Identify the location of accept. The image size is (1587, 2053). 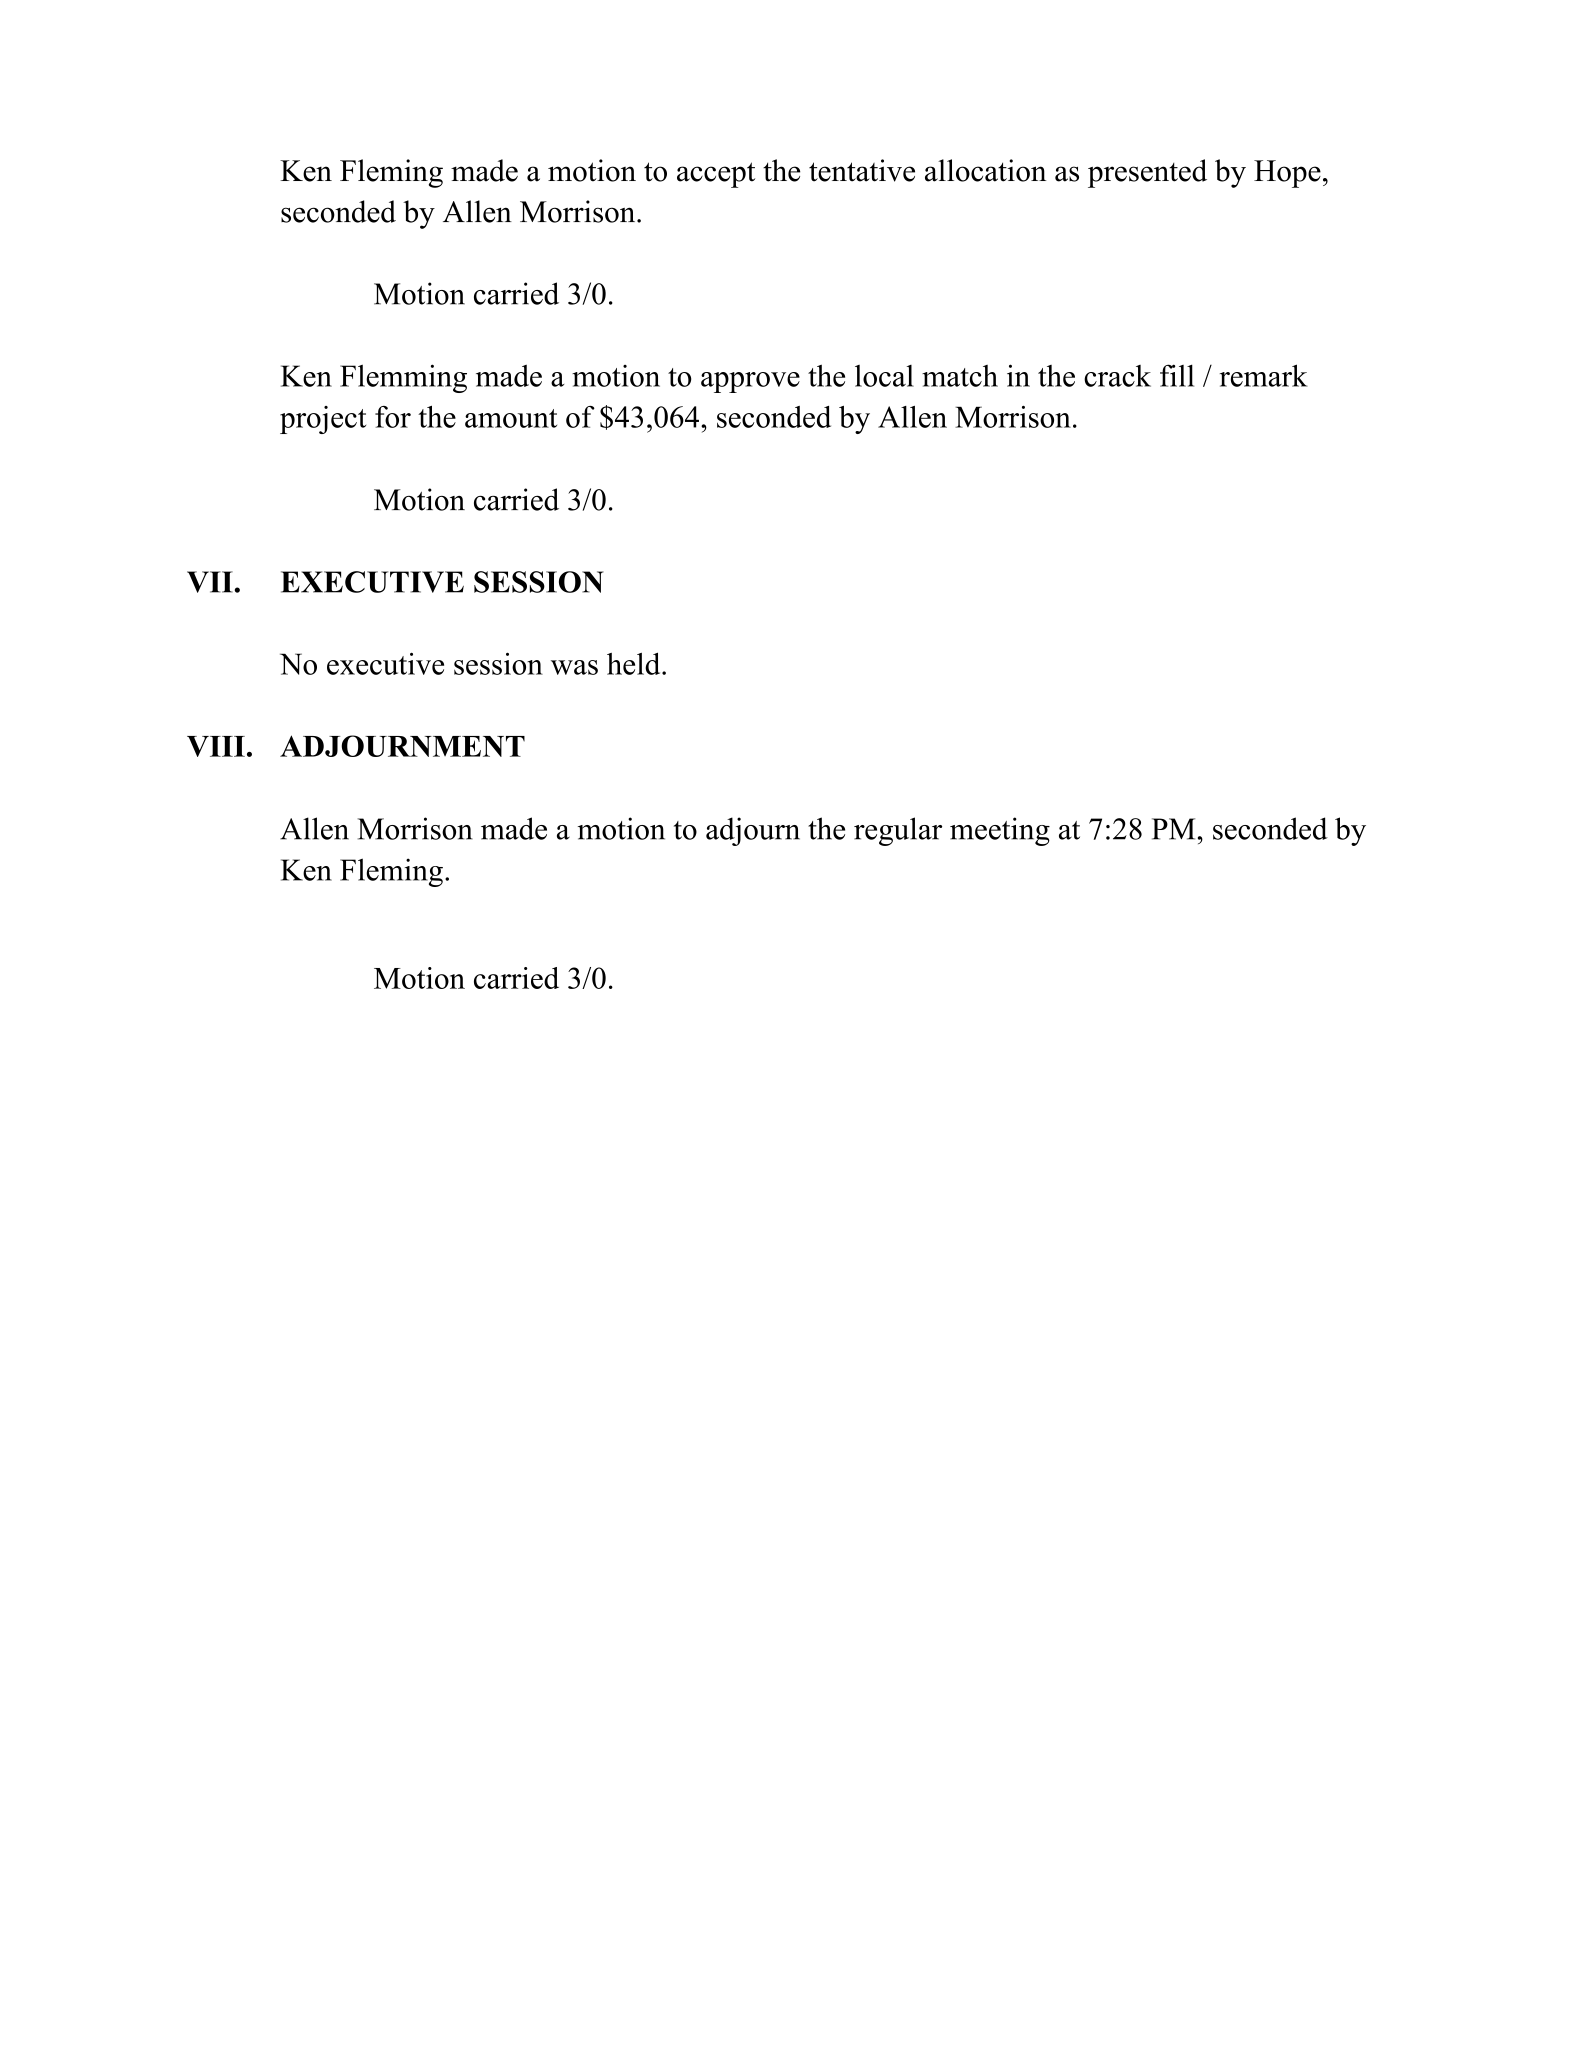
(716, 175).
